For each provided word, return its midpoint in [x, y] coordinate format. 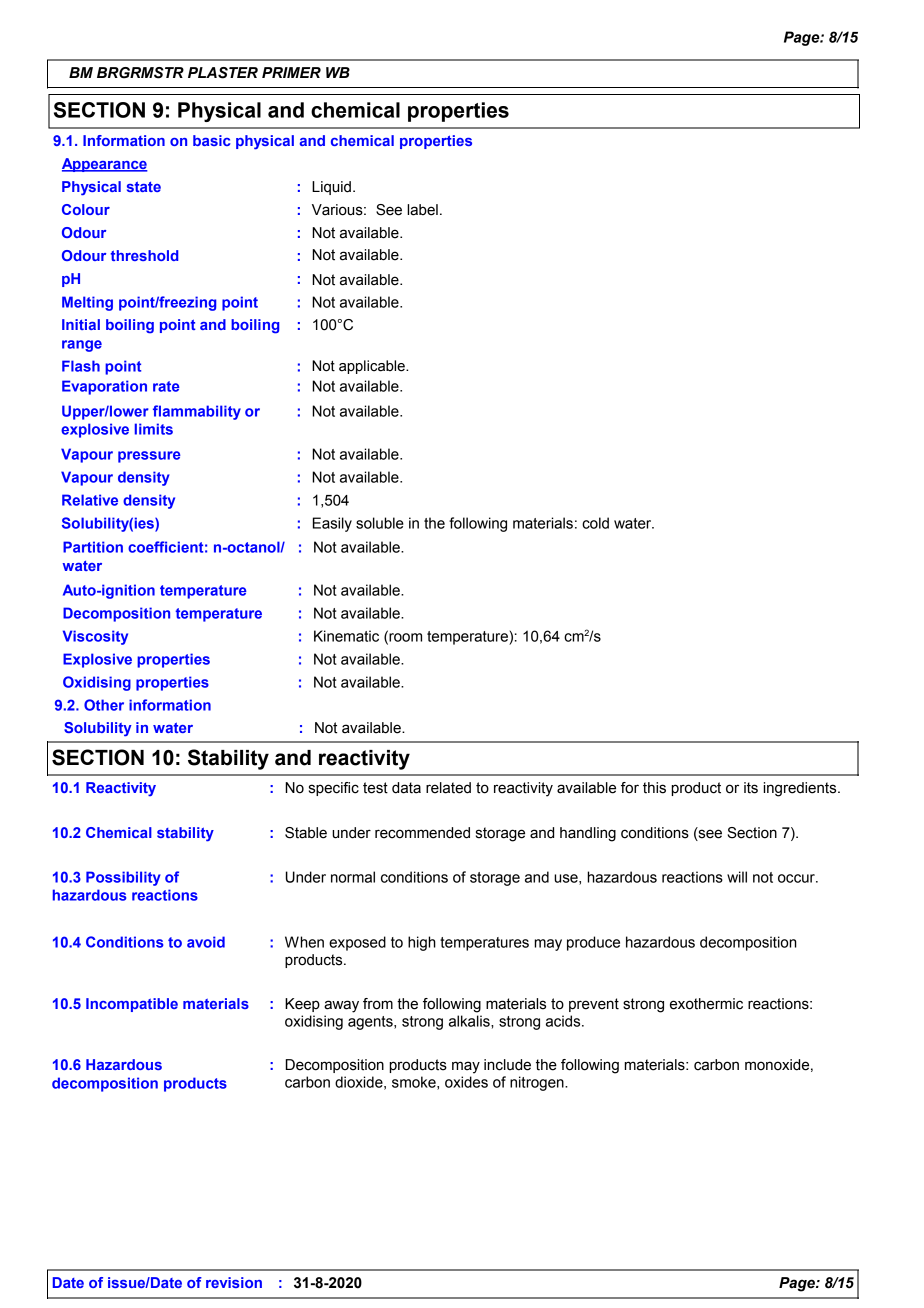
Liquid [331, 188]
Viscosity [95, 637]
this [654, 788]
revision [234, 1282]
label [422, 210]
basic [211, 140]
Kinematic [346, 636]
